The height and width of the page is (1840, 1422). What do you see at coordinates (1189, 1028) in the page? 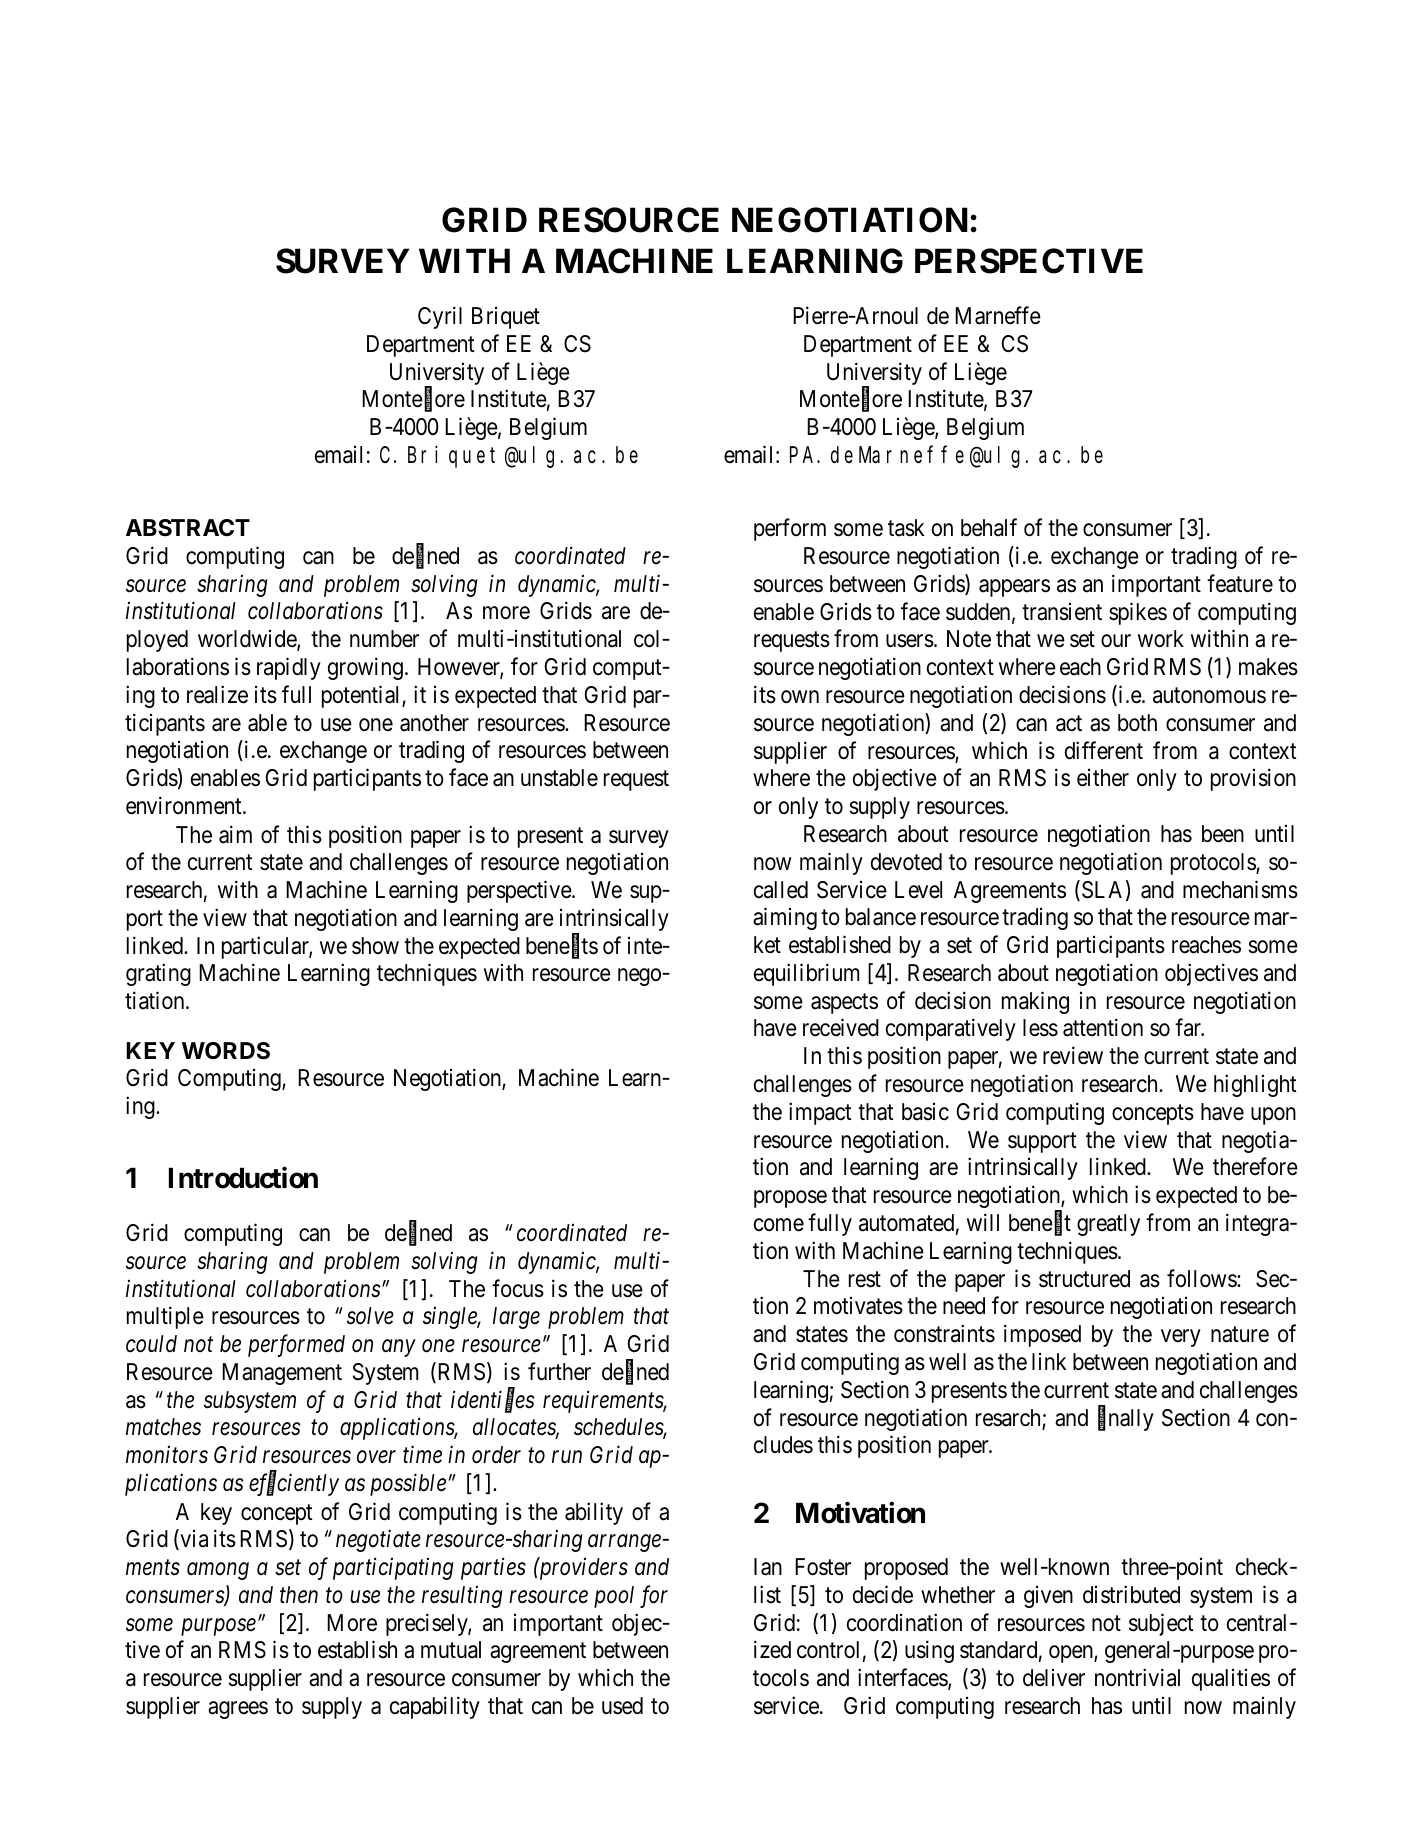
I see `far` at bounding box center [1189, 1028].
